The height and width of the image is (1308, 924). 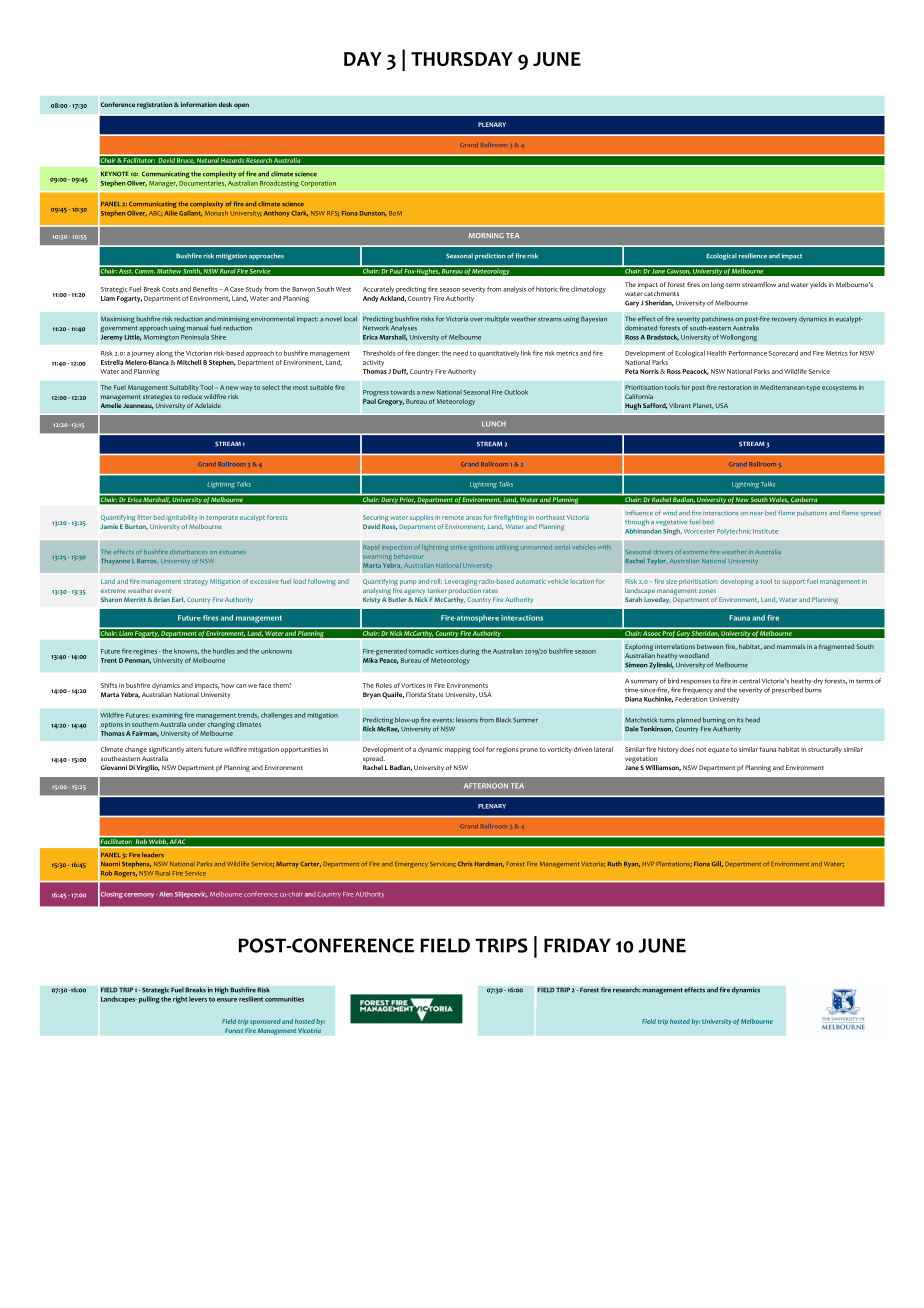 What do you see at coordinates (189, 551) in the image?
I see `disturbances` at bounding box center [189, 551].
